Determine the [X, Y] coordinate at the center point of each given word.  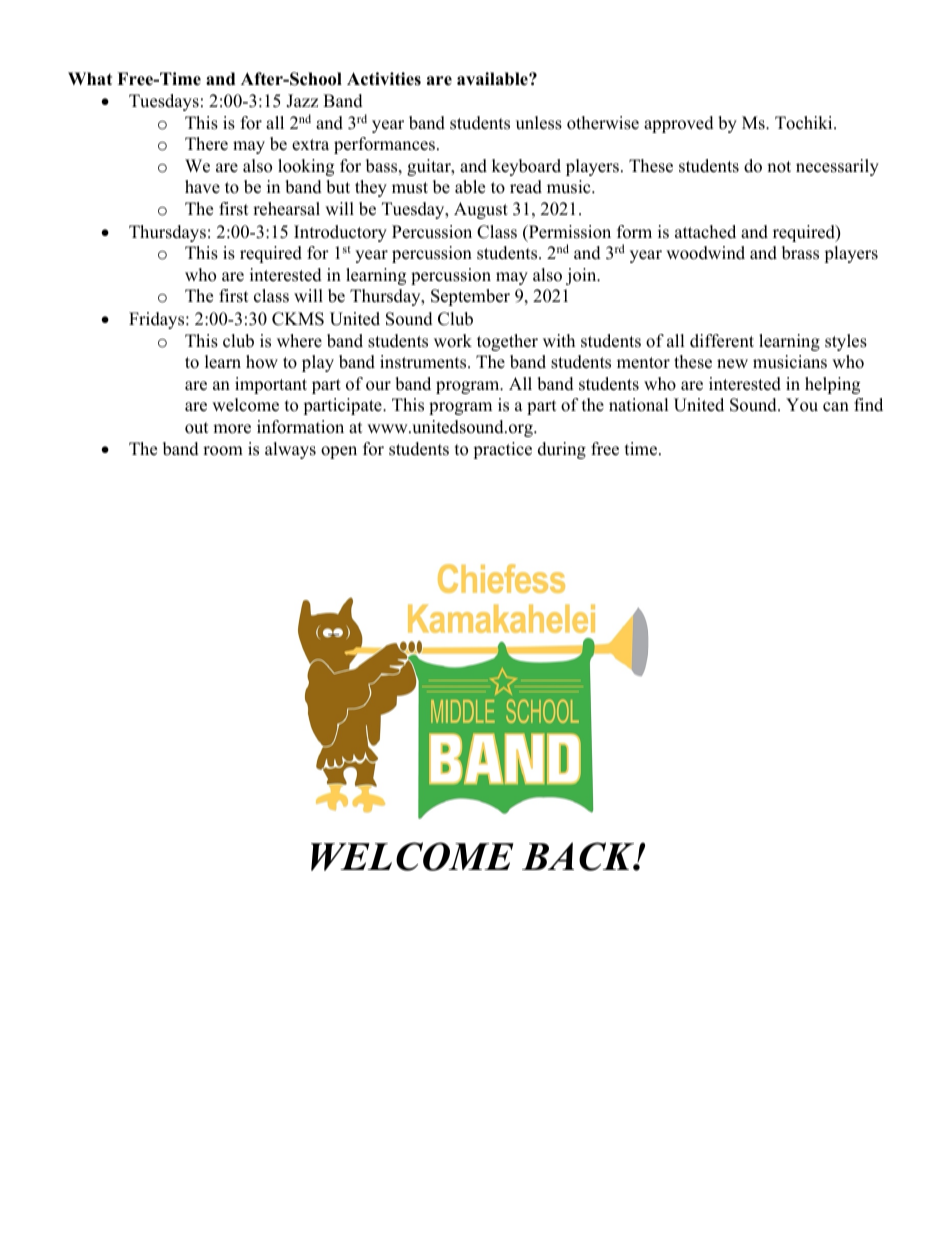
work [453, 341]
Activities [384, 79]
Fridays [158, 320]
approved [679, 124]
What [90, 78]
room [223, 451]
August [481, 210]
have [202, 187]
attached [705, 232]
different [722, 341]
